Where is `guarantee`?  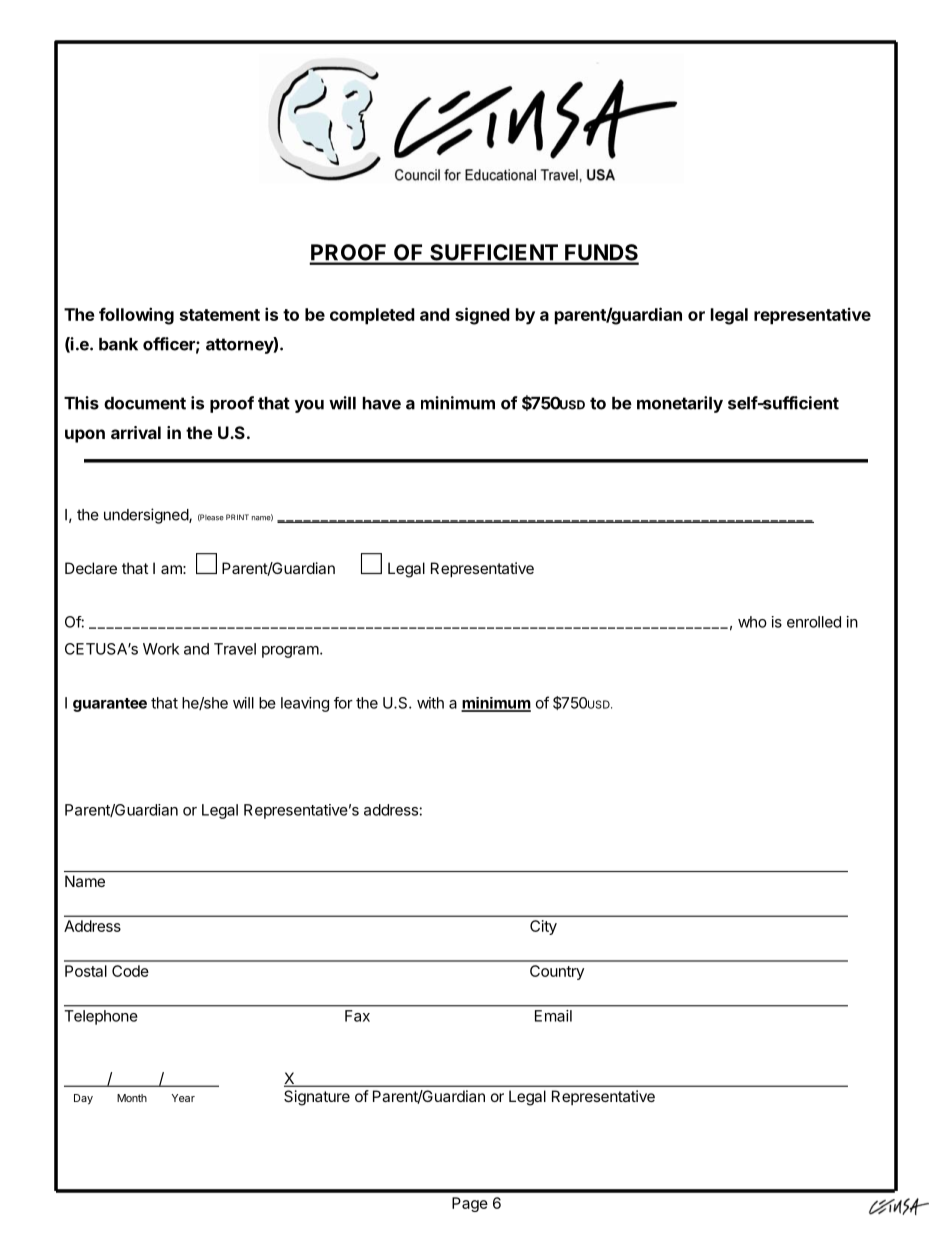 guarantee is located at coordinates (110, 705).
